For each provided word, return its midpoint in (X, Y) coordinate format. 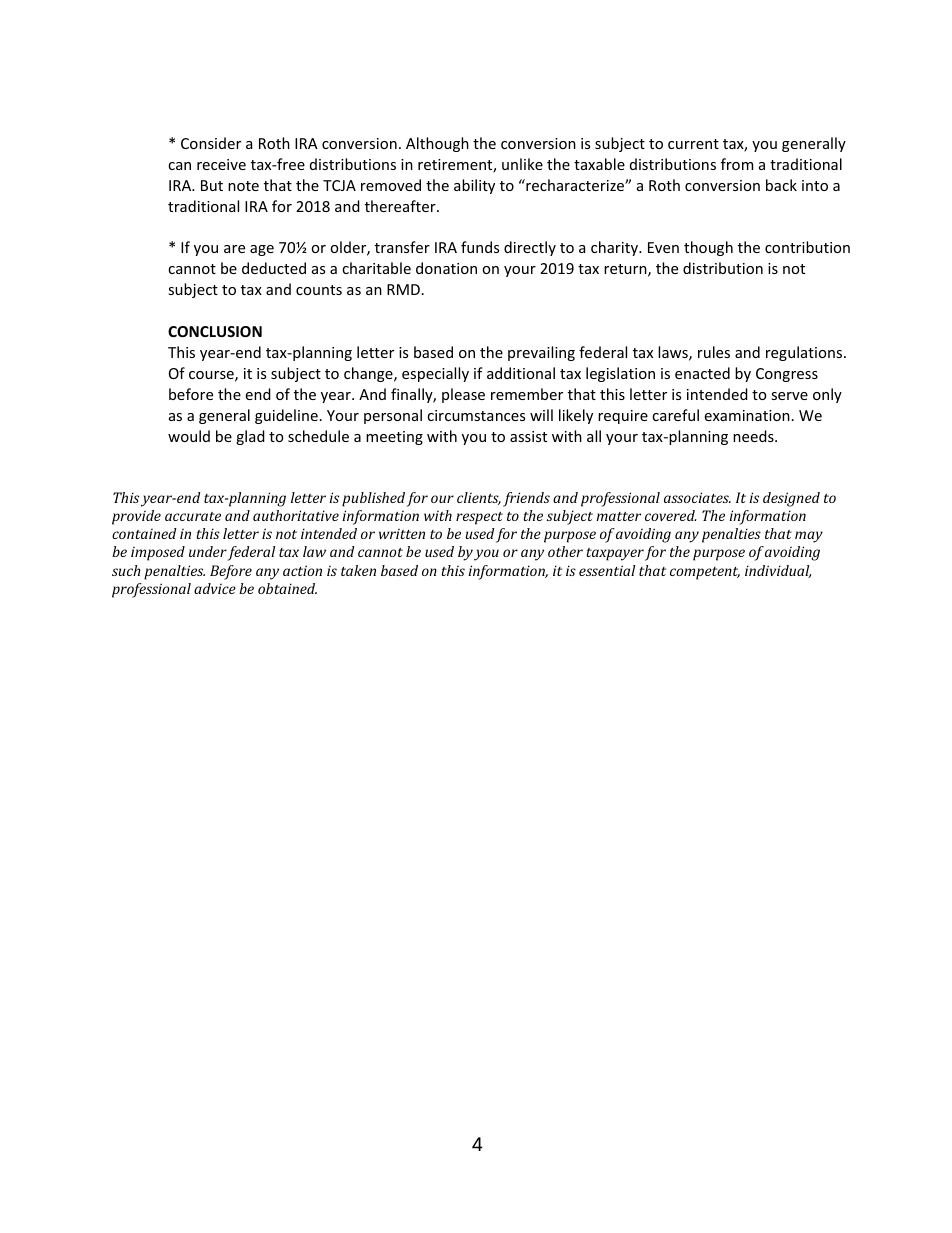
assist (528, 436)
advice (215, 588)
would (189, 436)
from (737, 164)
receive (221, 164)
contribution (807, 247)
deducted (274, 268)
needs (754, 436)
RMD (403, 289)
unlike (522, 164)
